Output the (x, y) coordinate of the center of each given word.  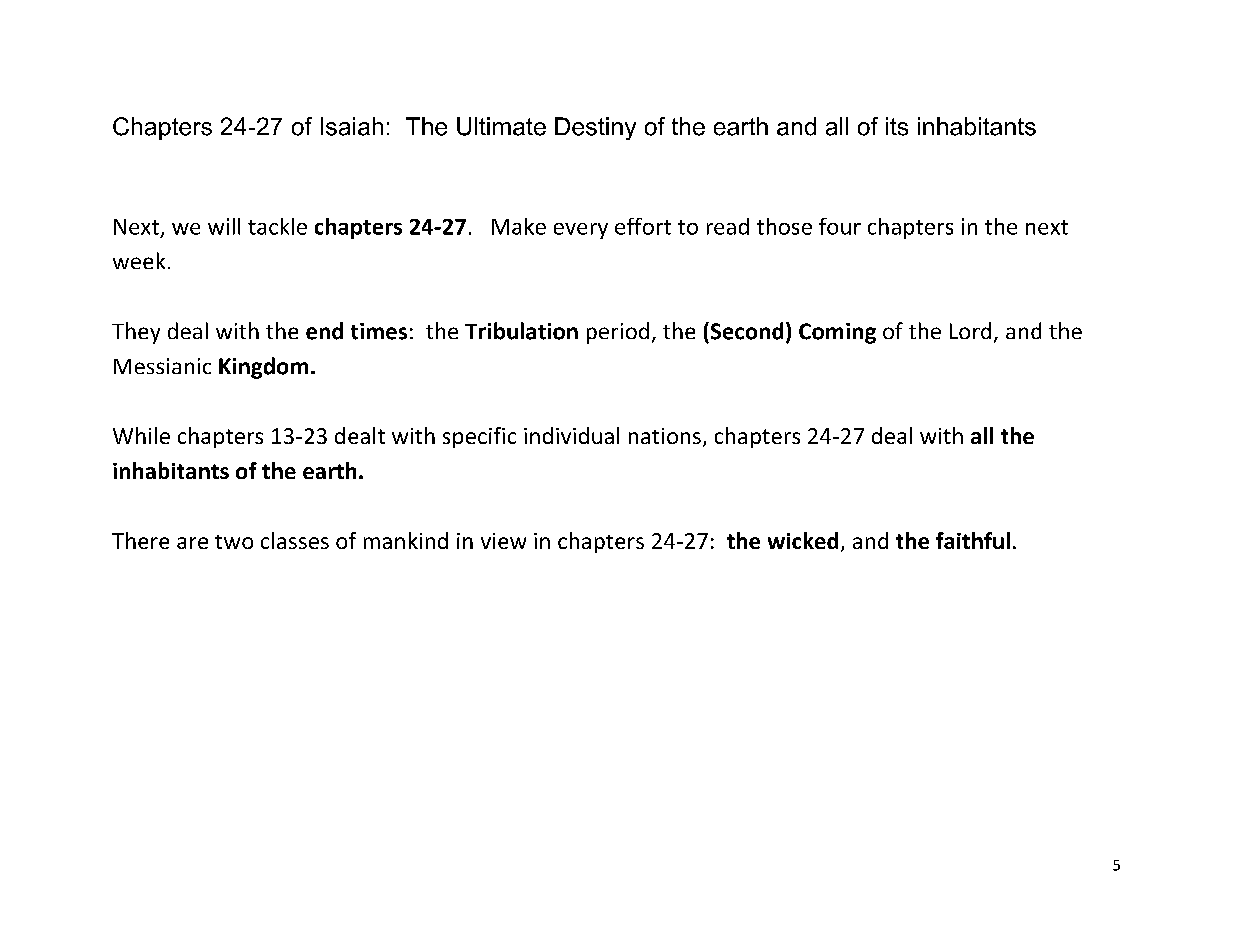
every (581, 231)
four (840, 226)
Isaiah (352, 126)
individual (571, 435)
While (141, 435)
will (224, 226)
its (897, 126)
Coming (837, 333)
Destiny (595, 128)
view (503, 541)
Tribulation (521, 331)
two (234, 542)
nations (665, 436)
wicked (803, 540)
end (324, 331)
